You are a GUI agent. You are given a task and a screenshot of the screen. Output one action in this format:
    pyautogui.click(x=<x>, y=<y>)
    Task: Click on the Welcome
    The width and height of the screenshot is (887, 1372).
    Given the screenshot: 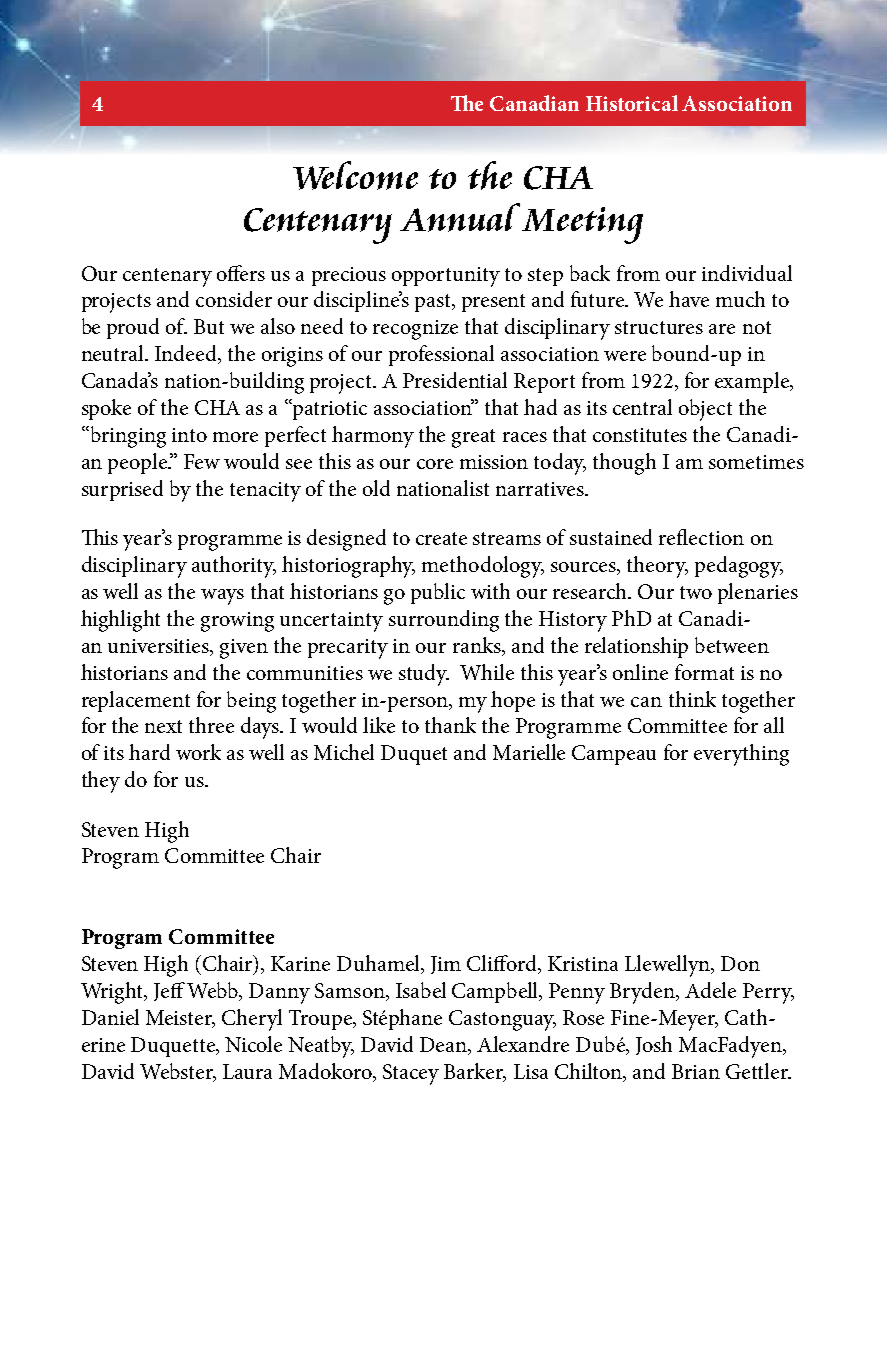 What is the action you would take?
    pyautogui.click(x=355, y=175)
